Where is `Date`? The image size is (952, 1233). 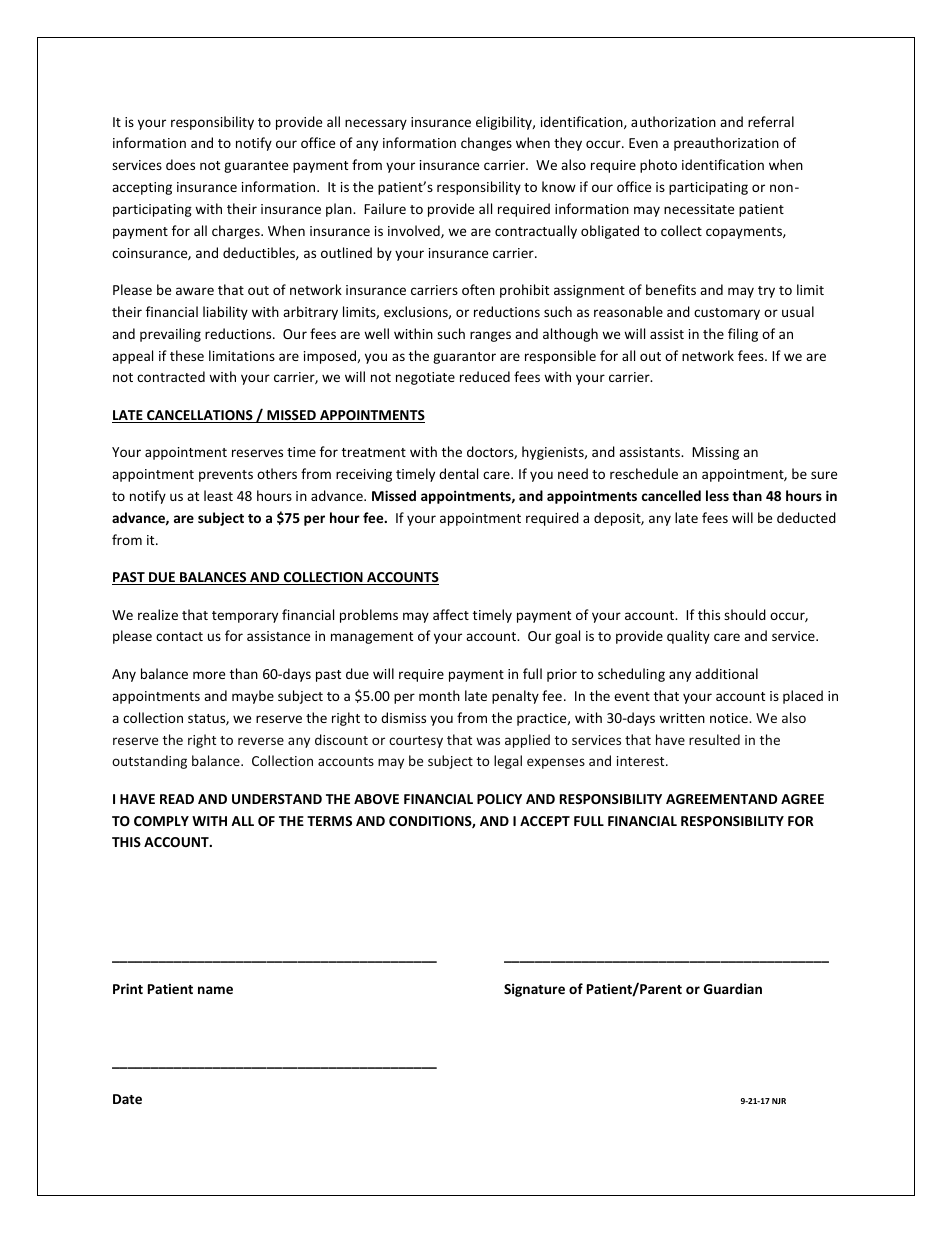 Date is located at coordinates (127, 1099).
